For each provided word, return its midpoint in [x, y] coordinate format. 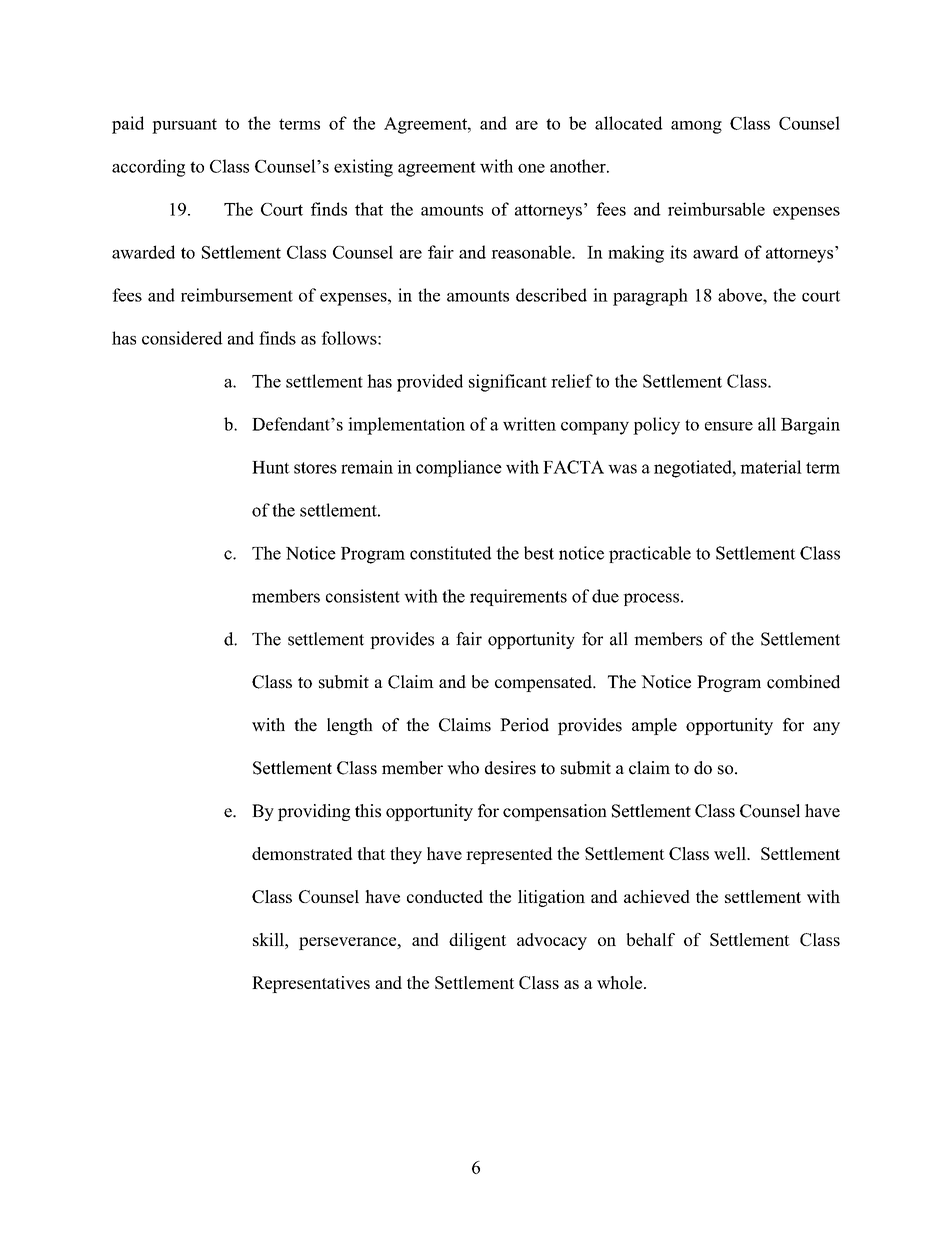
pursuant [184, 126]
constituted [450, 553]
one [531, 168]
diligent [477, 941]
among [696, 127]
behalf [651, 939]
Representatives [311, 984]
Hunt [271, 467]
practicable [650, 554]
